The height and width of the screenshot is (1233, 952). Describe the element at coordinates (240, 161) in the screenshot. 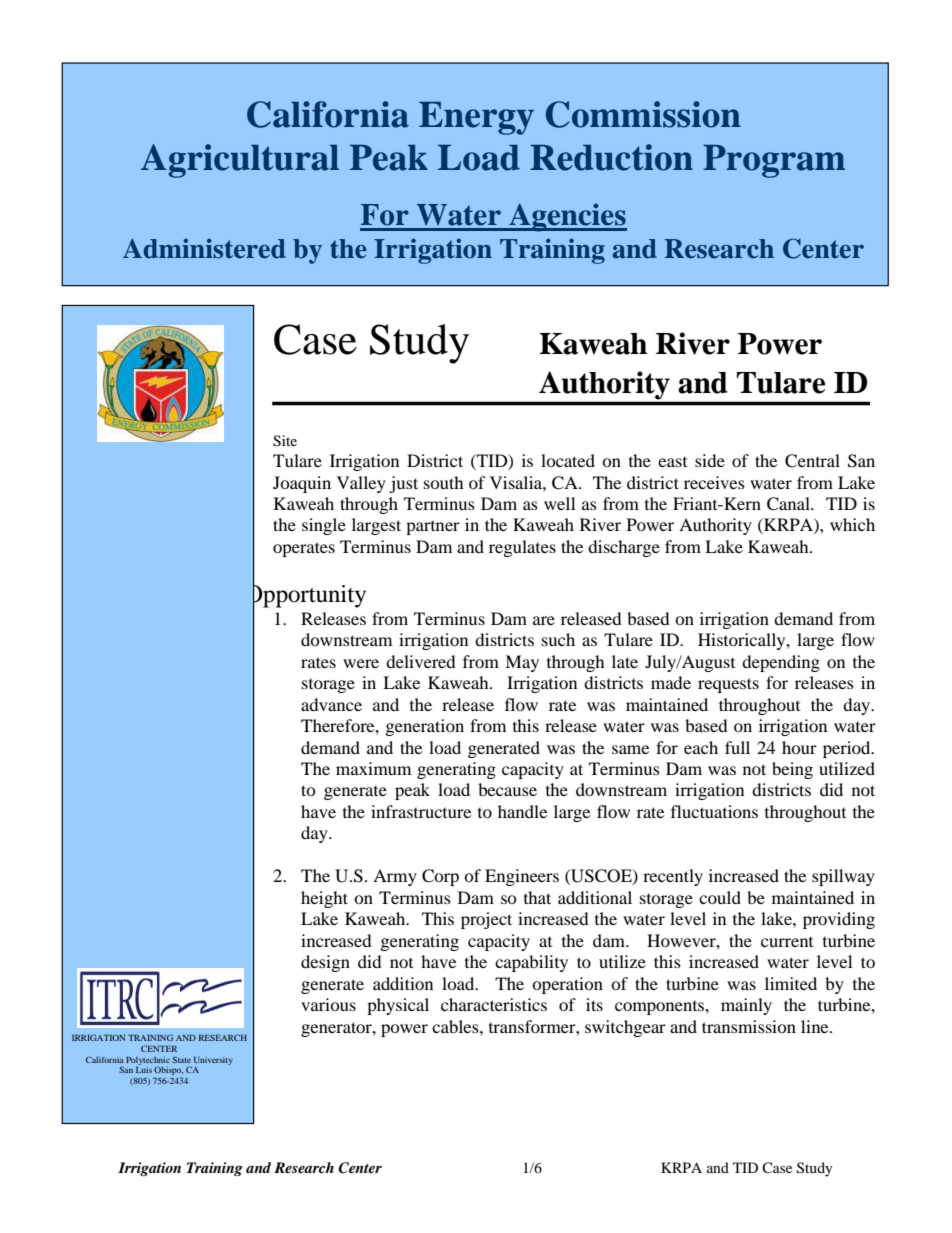

I see `Agricultural` at that location.
